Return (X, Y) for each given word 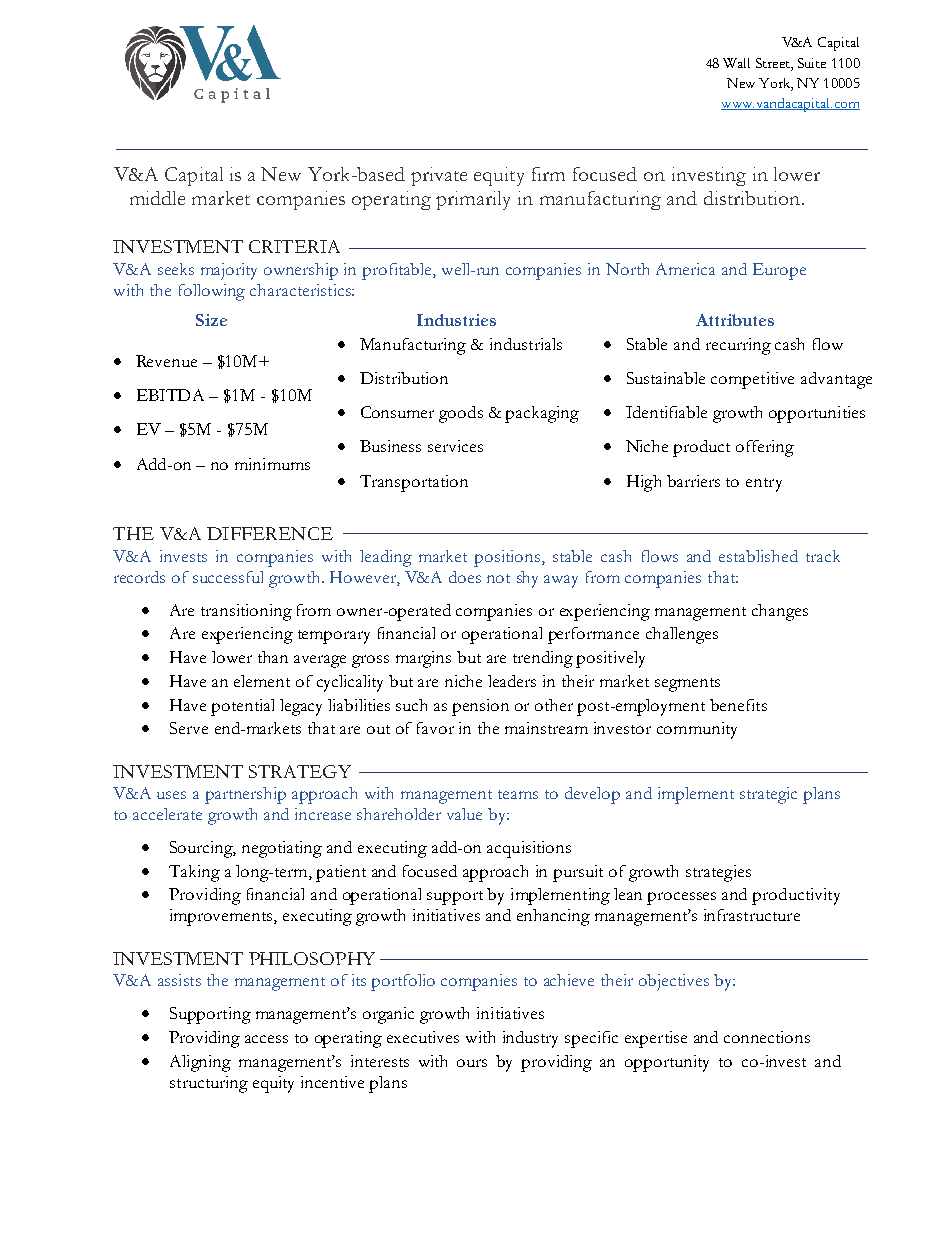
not (498, 578)
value (464, 814)
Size (211, 320)
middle (157, 198)
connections (767, 1037)
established (758, 556)
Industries (456, 320)
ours (472, 1063)
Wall (736, 63)
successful (228, 577)
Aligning (200, 1063)
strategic (768, 795)
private (439, 176)
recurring (738, 346)
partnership (245, 795)
